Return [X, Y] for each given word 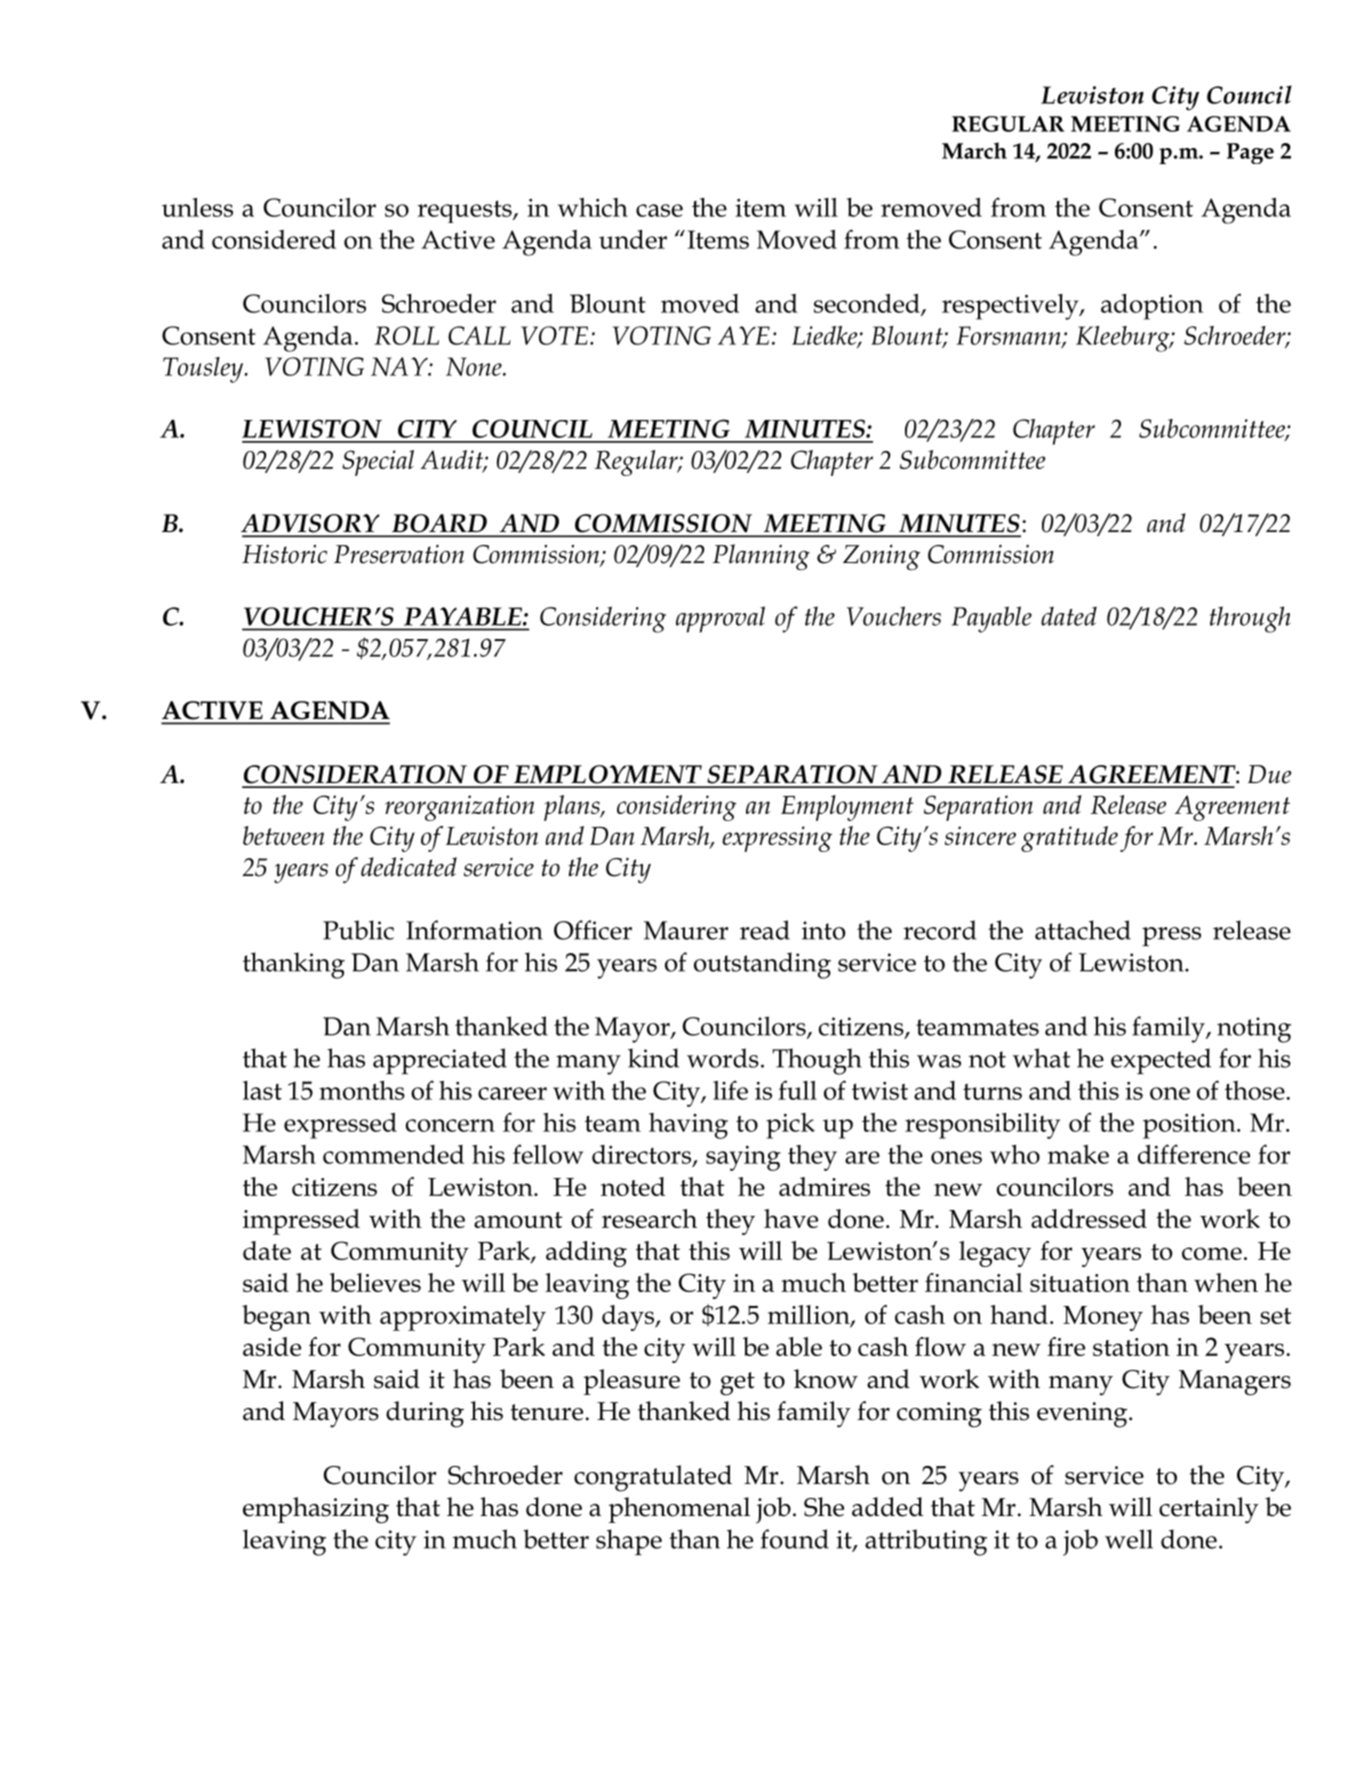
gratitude [1069, 839]
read [765, 930]
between [284, 835]
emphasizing [316, 1510]
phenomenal [679, 1510]
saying [743, 1158]
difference [1194, 1154]
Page [1250, 153]
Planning [761, 557]
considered [274, 239]
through [1250, 619]
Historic [284, 554]
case [659, 210]
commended [393, 1154]
